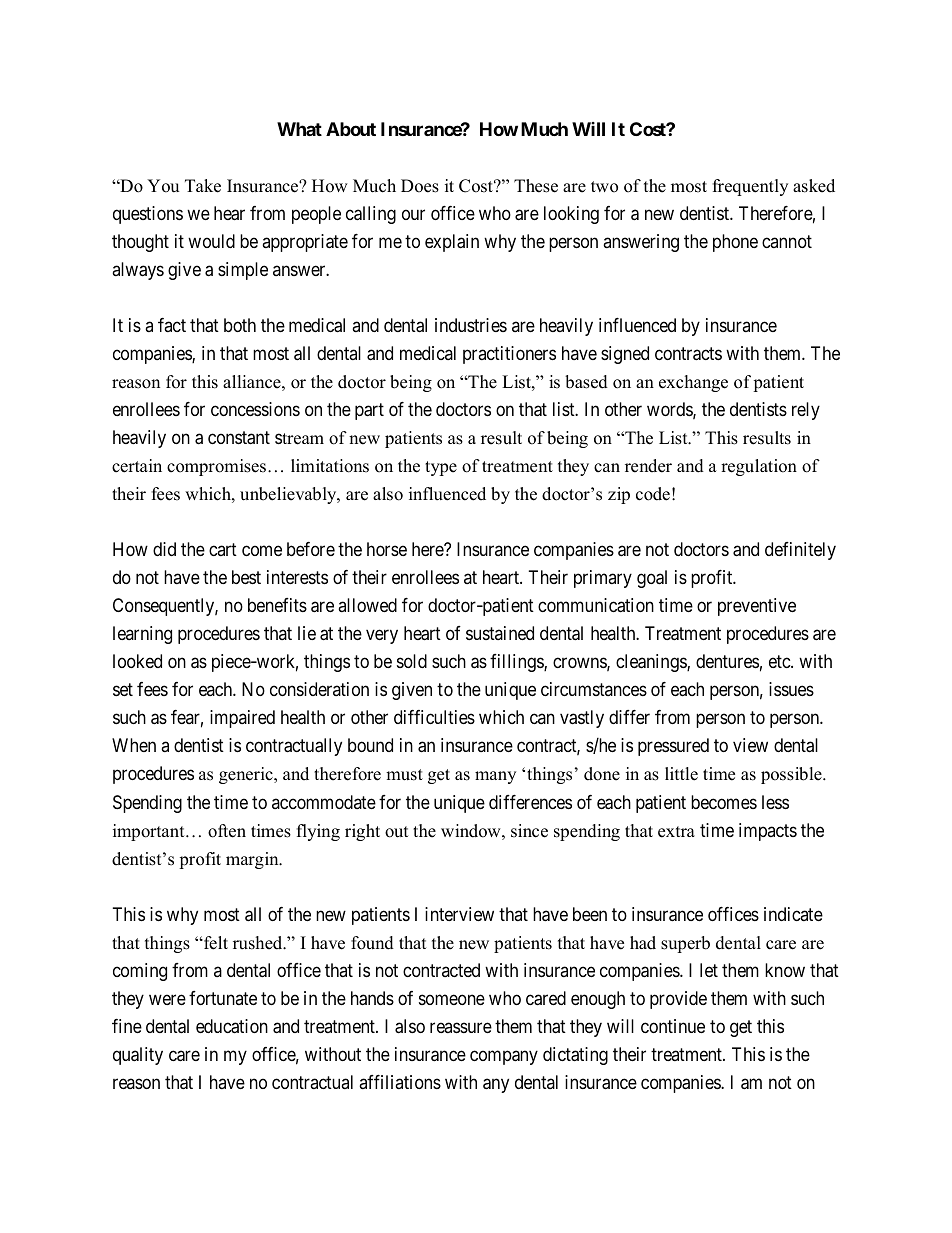  Describe the element at coordinates (681, 774) in the document. I see `little` at that location.
